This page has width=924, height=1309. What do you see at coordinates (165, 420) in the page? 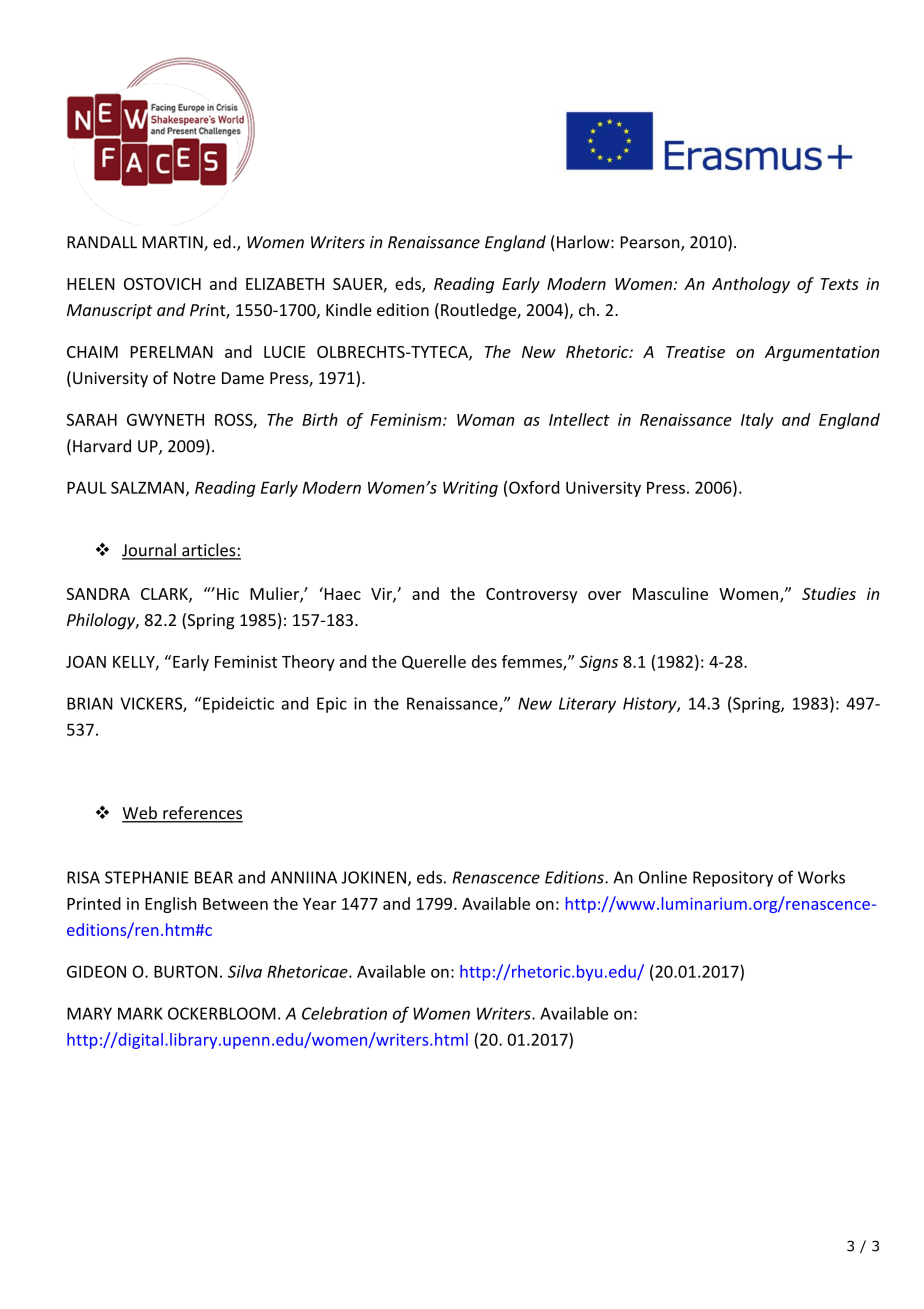
I see `GWYNETH` at bounding box center [165, 420].
